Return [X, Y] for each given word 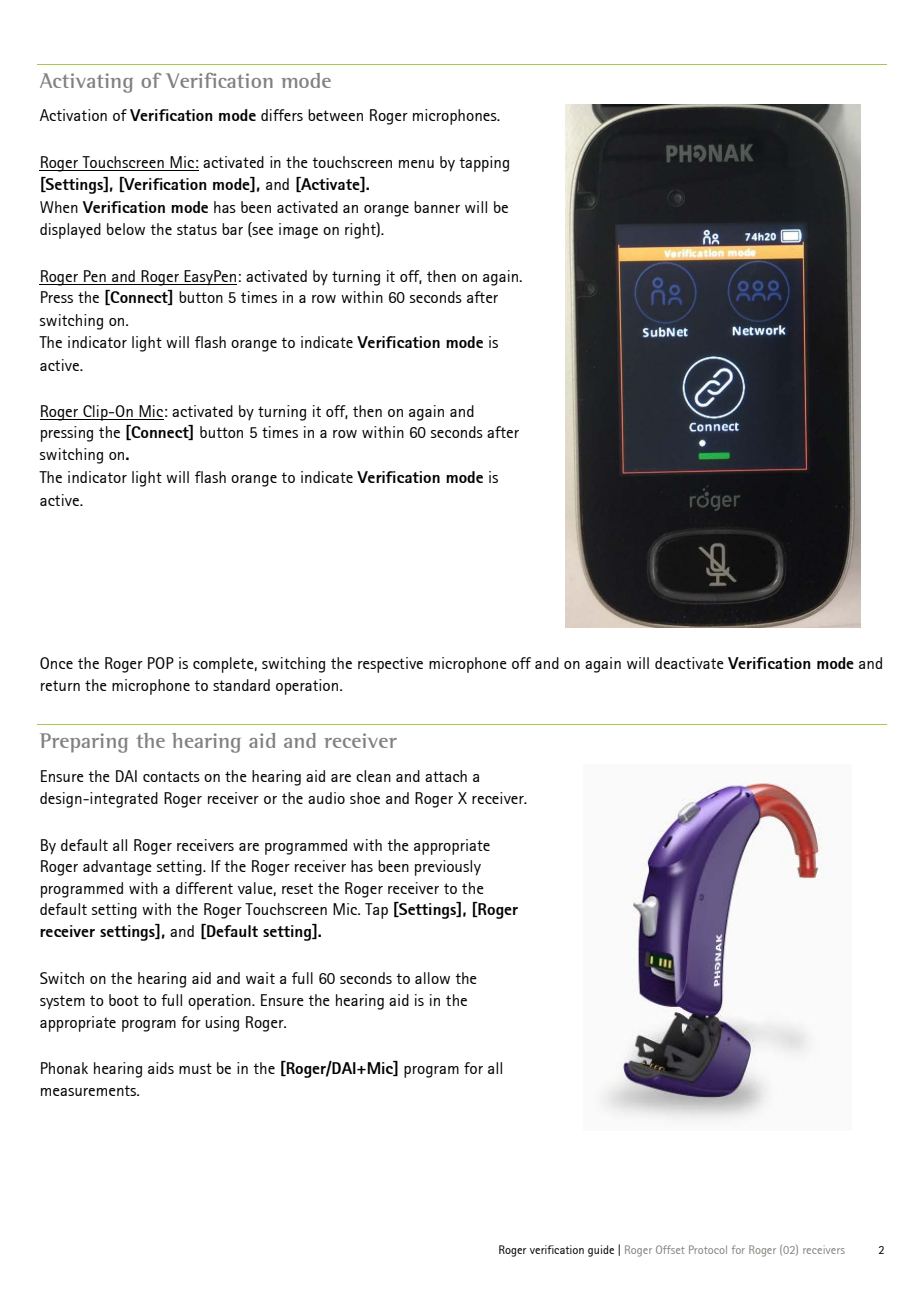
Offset [670, 1249]
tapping [484, 164]
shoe [365, 798]
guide [601, 1251]
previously [448, 868]
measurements [90, 1090]
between [335, 115]
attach [446, 776]
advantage [117, 868]
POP [161, 663]
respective [390, 665]
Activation [73, 115]
